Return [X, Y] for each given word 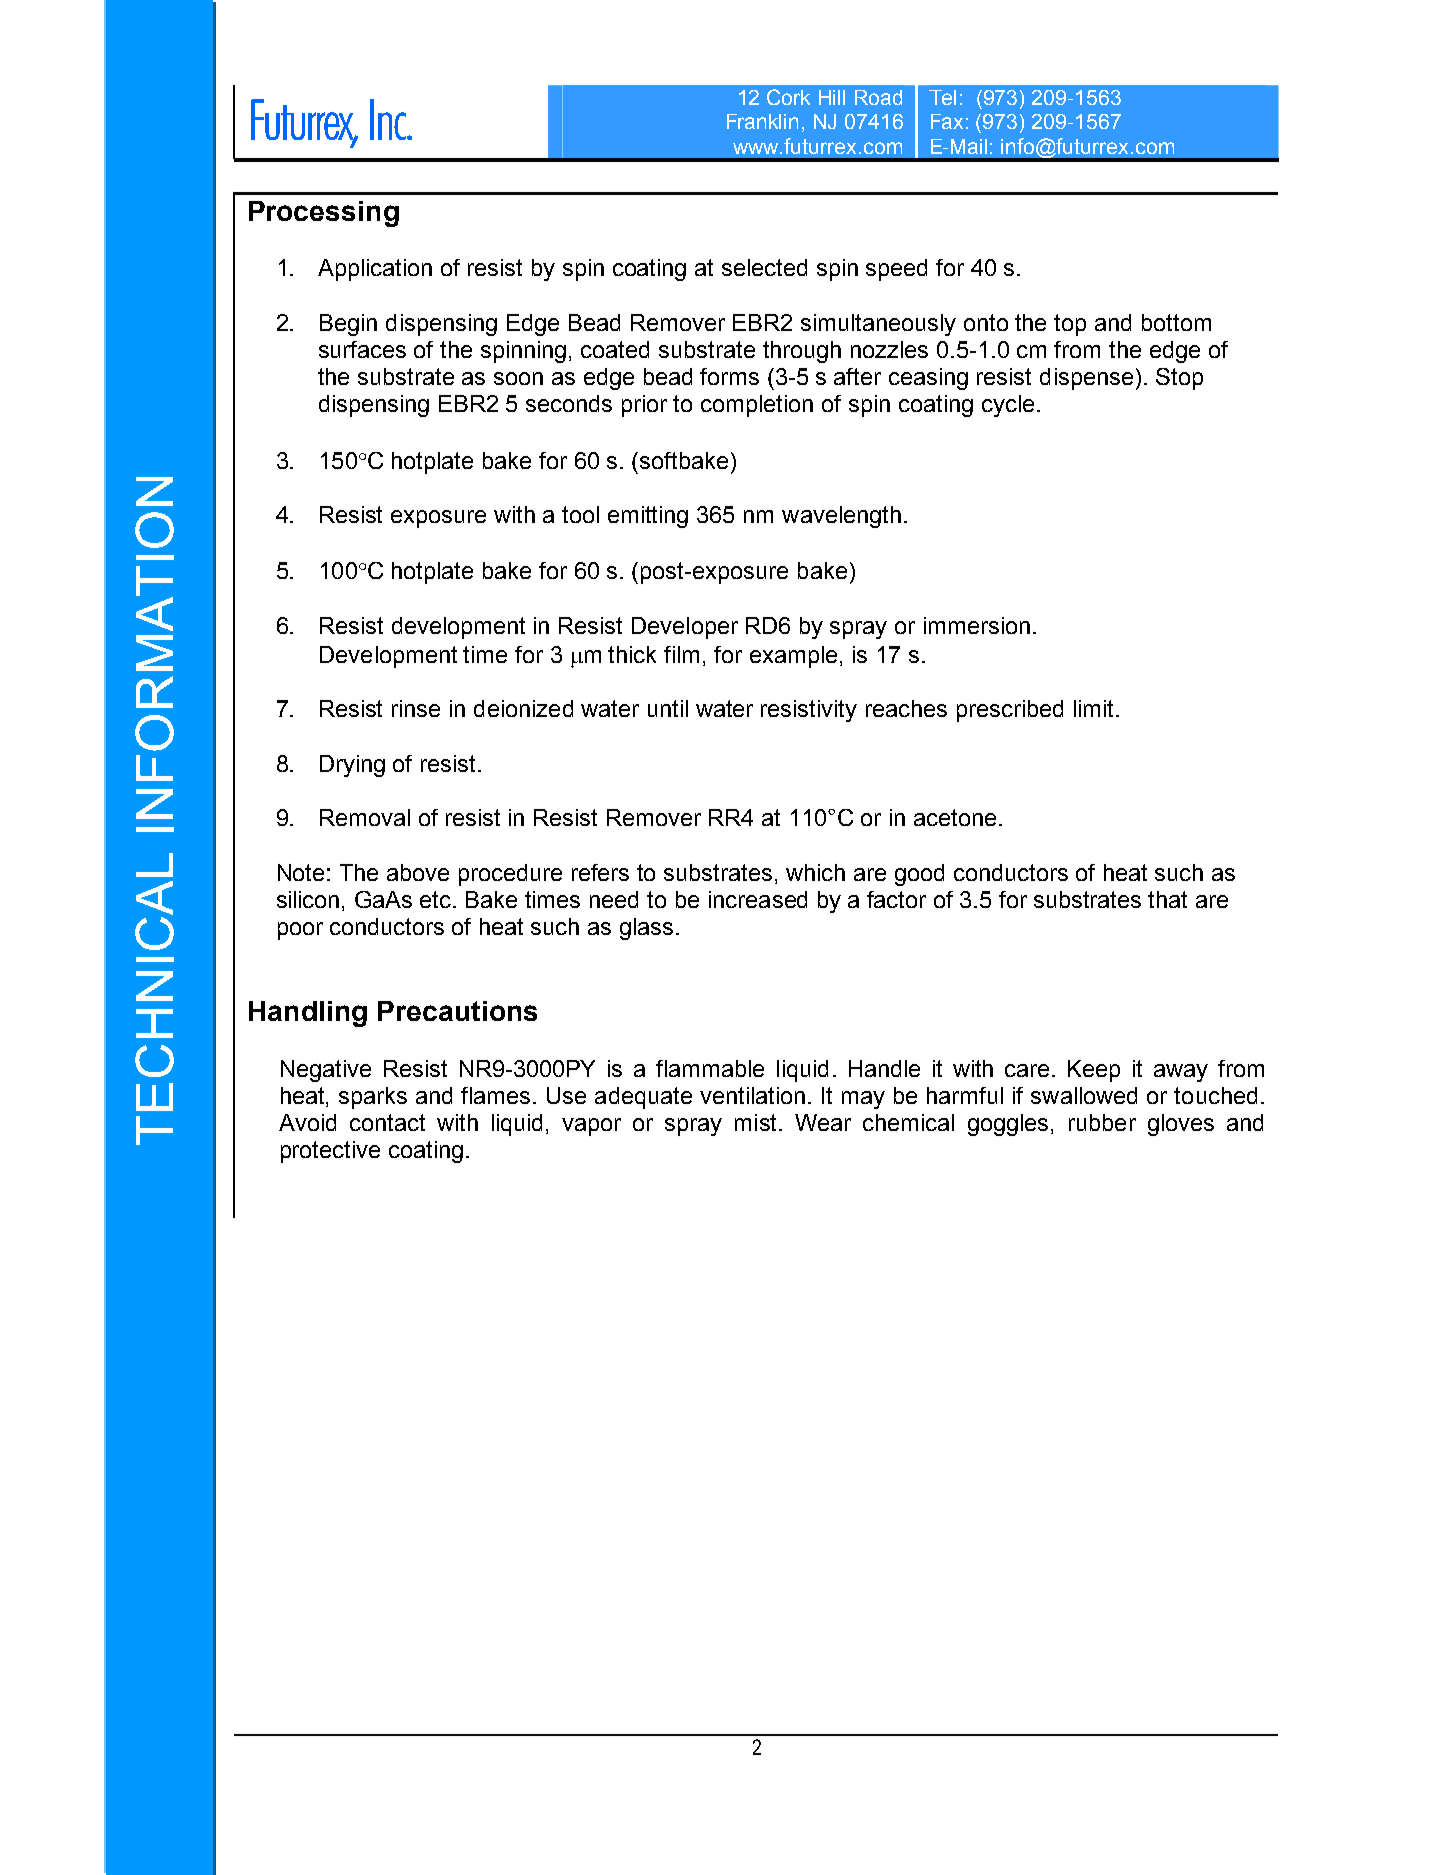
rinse [416, 708]
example [793, 657]
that [1167, 899]
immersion [977, 625]
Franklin [762, 121]
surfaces [362, 349]
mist [755, 1122]
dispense [1086, 379]
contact [387, 1122]
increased [758, 899]
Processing [324, 214]
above [418, 872]
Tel [942, 97]
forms [729, 376]
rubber [1102, 1122]
